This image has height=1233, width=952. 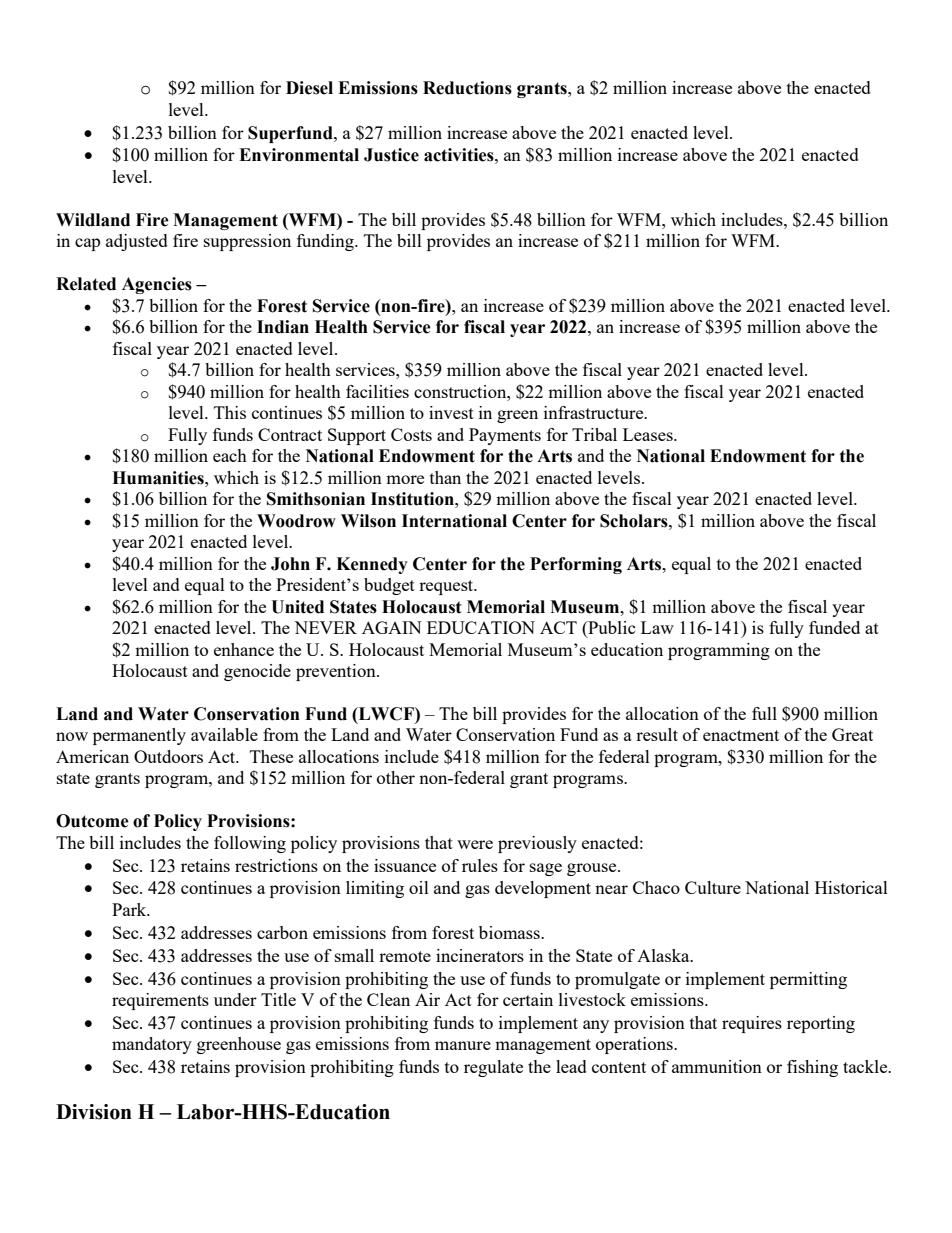 I want to click on fishing, so click(x=812, y=1068).
